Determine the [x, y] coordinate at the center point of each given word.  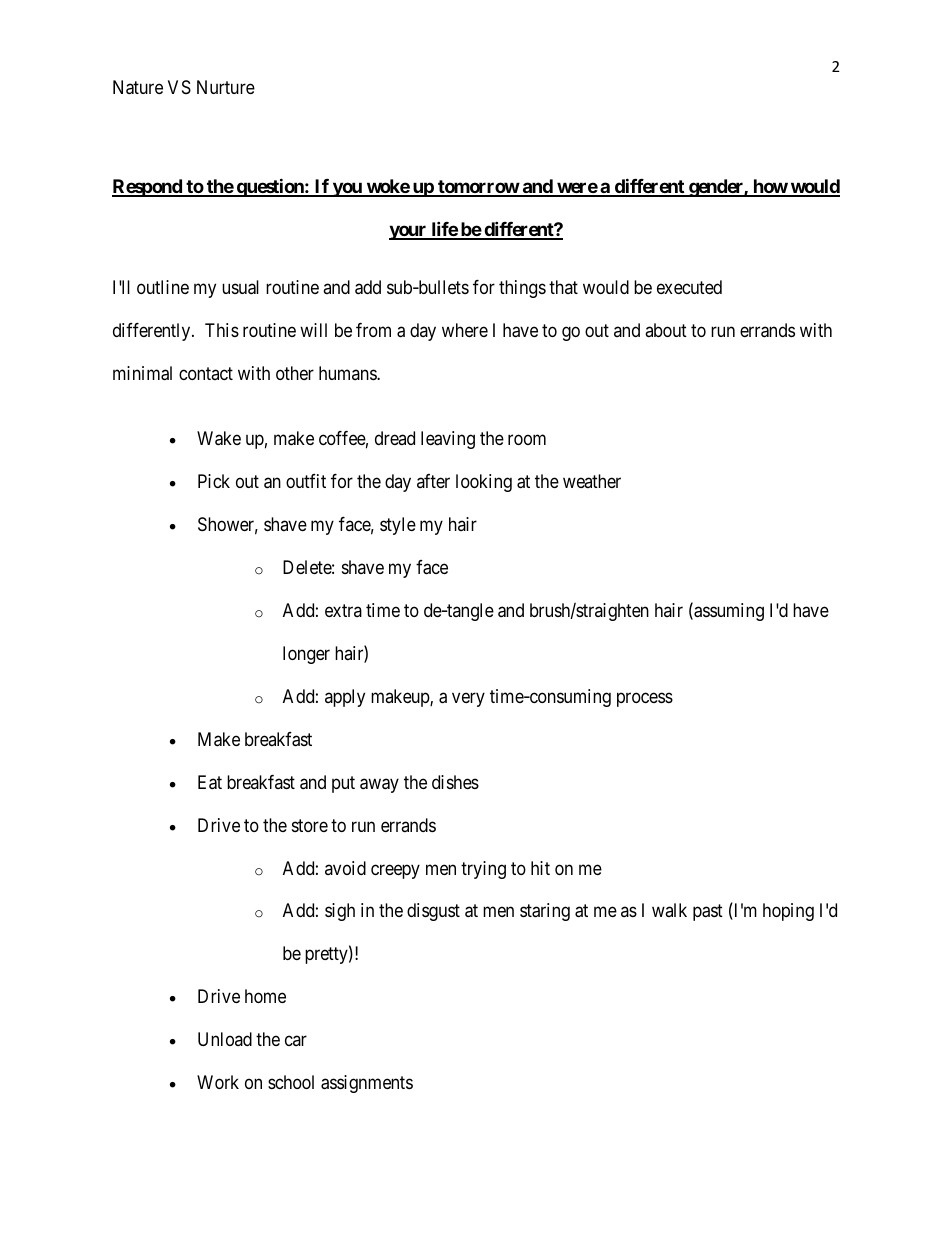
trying [483, 870]
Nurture [226, 87]
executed [689, 287]
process [645, 699]
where [465, 330]
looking [484, 483]
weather [592, 481]
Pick [214, 481]
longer [306, 655]
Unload [225, 1039]
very [468, 699]
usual [240, 287]
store [310, 825]
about [666, 330]
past [708, 913]
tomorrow [478, 188]
